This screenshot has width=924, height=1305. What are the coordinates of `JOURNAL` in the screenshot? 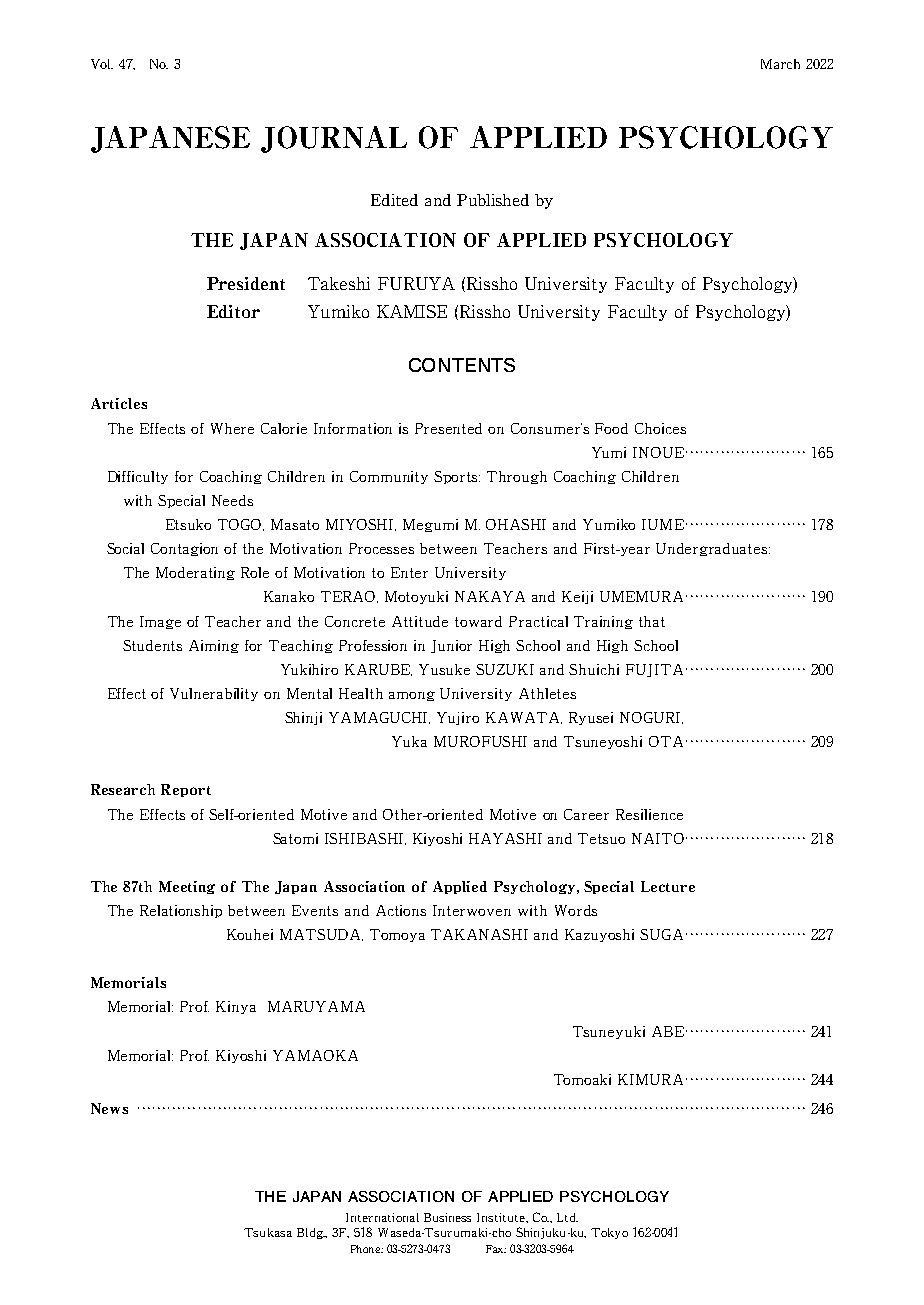 It's located at (334, 139).
